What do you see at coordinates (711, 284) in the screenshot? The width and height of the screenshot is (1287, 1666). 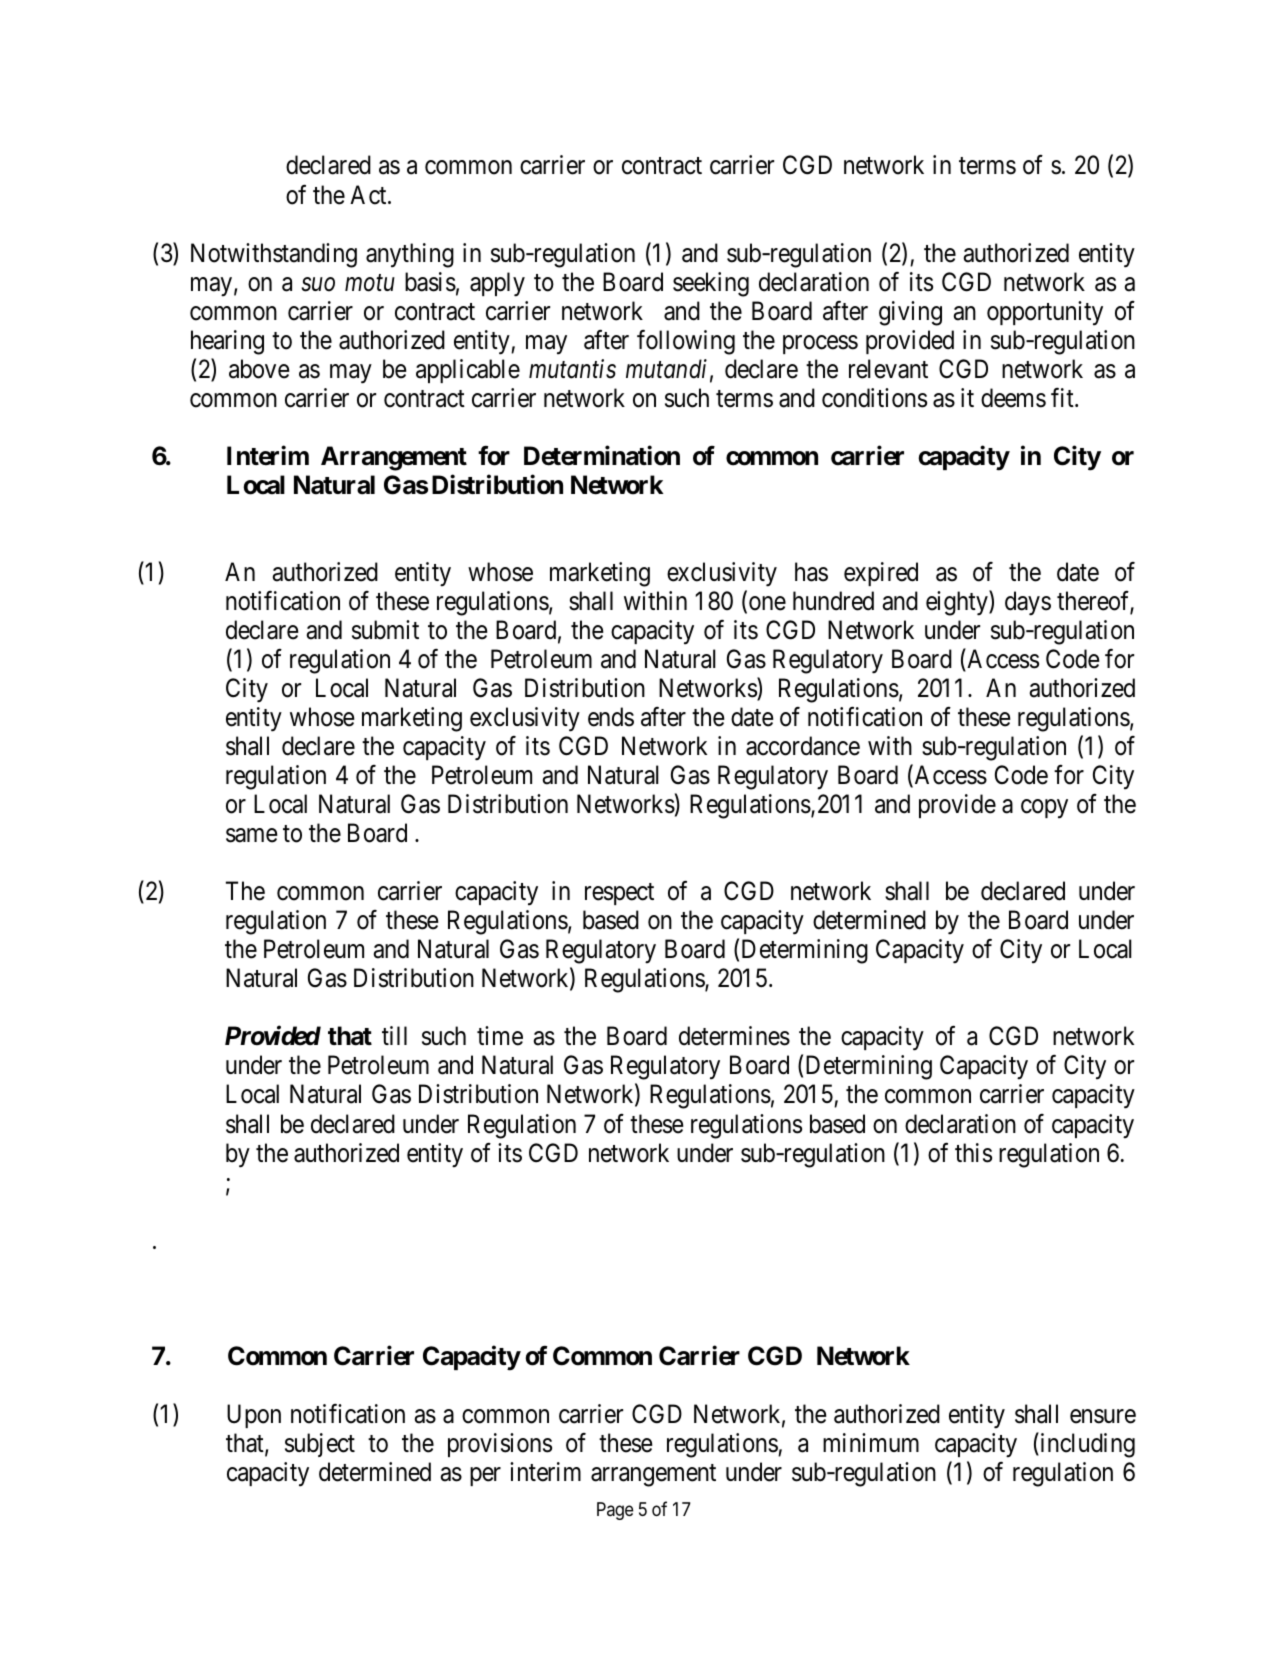 I see `seeking` at bounding box center [711, 284].
